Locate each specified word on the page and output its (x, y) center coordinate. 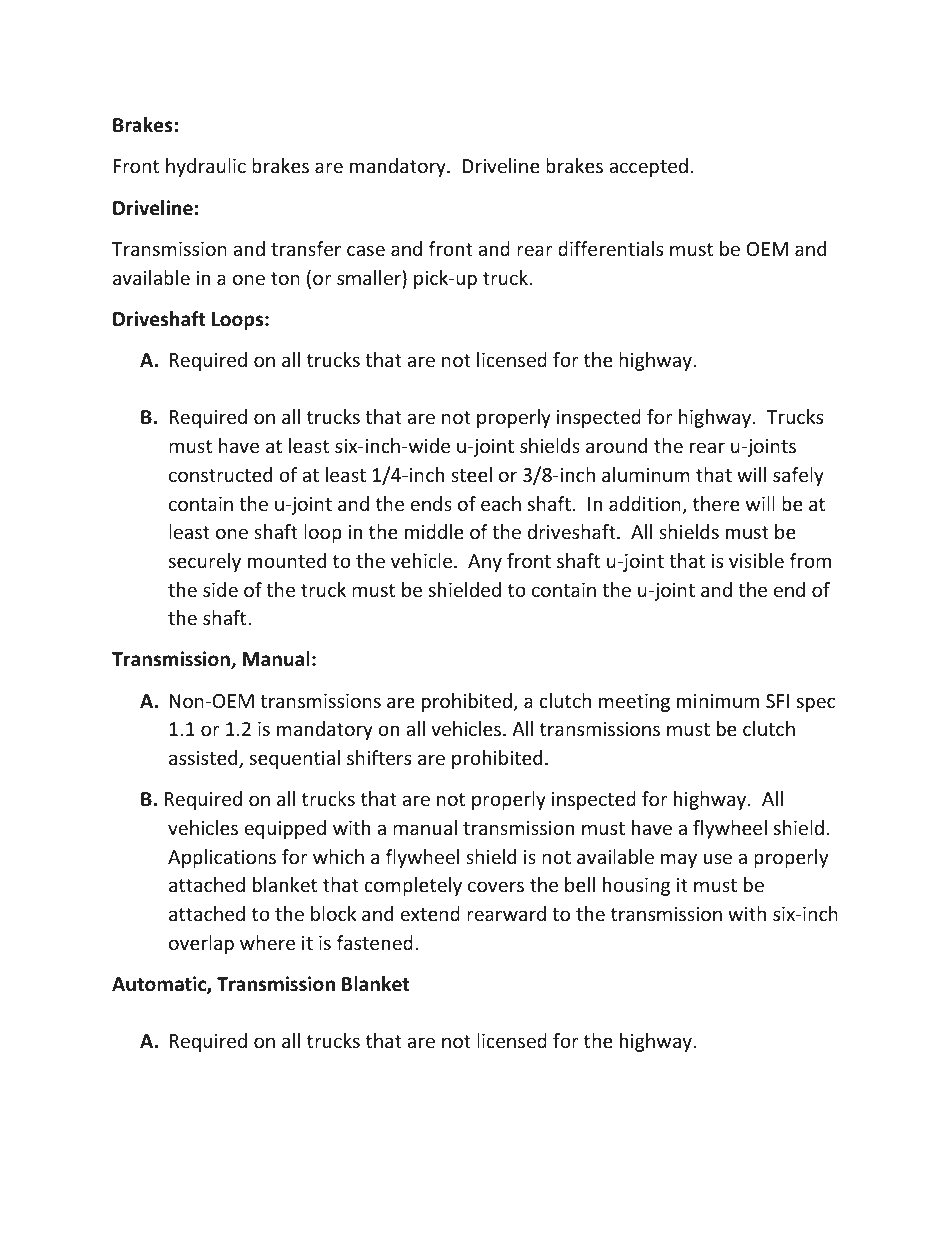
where (267, 942)
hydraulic (206, 167)
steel (471, 474)
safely (798, 476)
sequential (295, 759)
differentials (610, 248)
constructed (220, 474)
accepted (648, 167)
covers (496, 886)
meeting (634, 703)
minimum (718, 701)
